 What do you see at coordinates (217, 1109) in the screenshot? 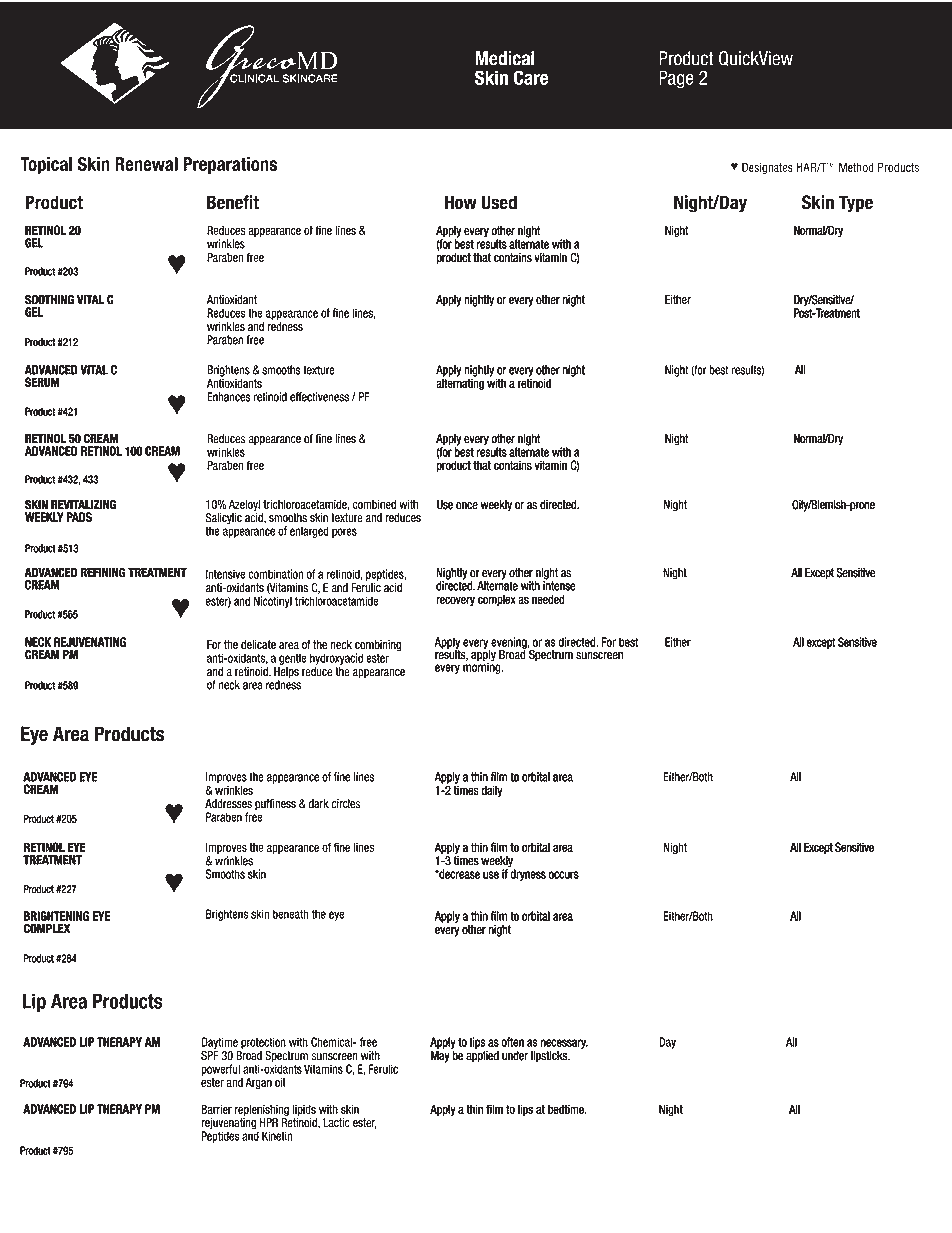
I see `Barrier` at bounding box center [217, 1109].
